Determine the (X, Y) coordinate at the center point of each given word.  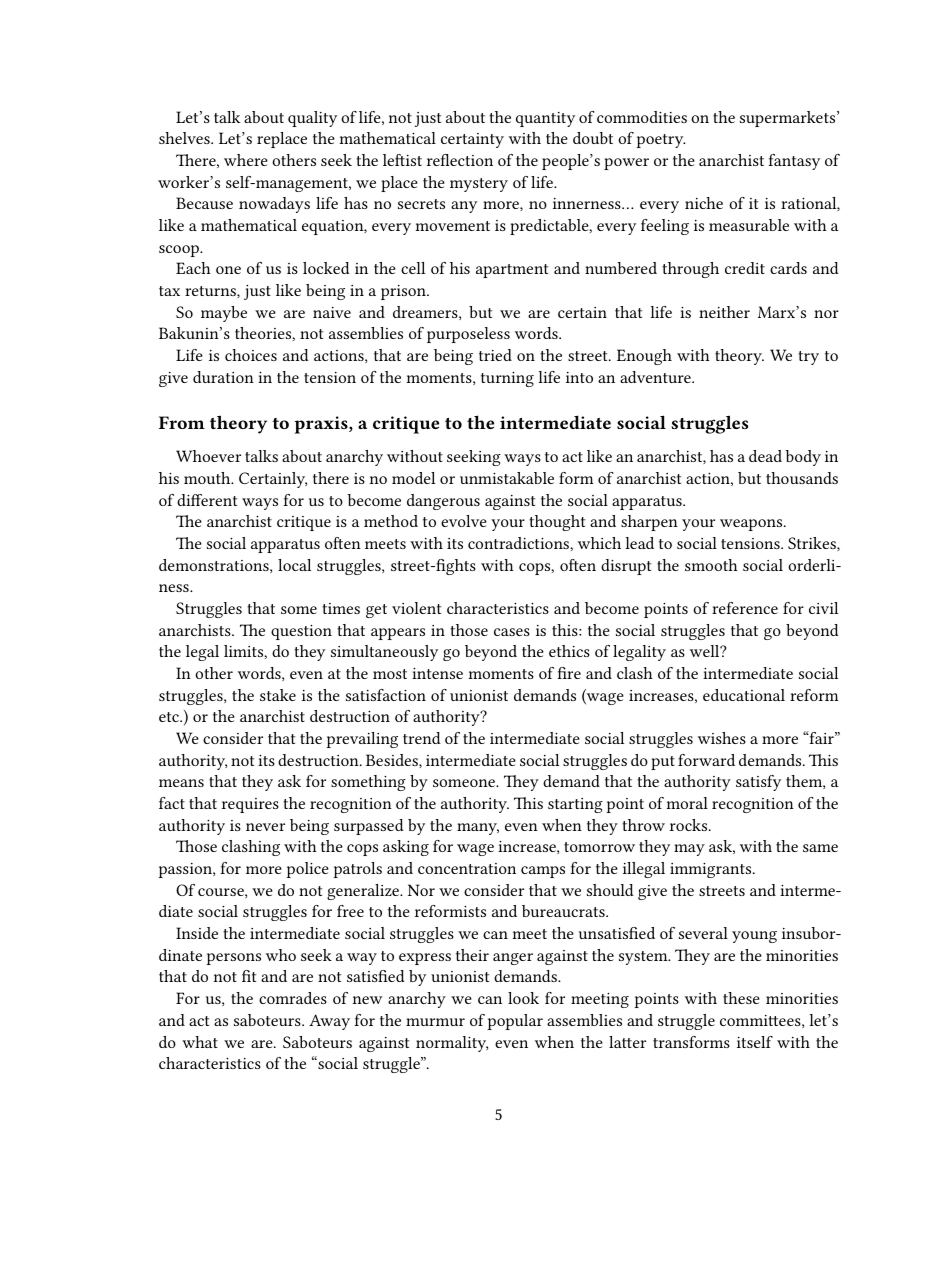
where (246, 160)
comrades (293, 998)
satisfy (758, 783)
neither (724, 312)
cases (512, 632)
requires (250, 805)
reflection (460, 160)
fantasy (794, 162)
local (294, 565)
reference (745, 608)
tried (495, 355)
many (478, 829)
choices (251, 355)
